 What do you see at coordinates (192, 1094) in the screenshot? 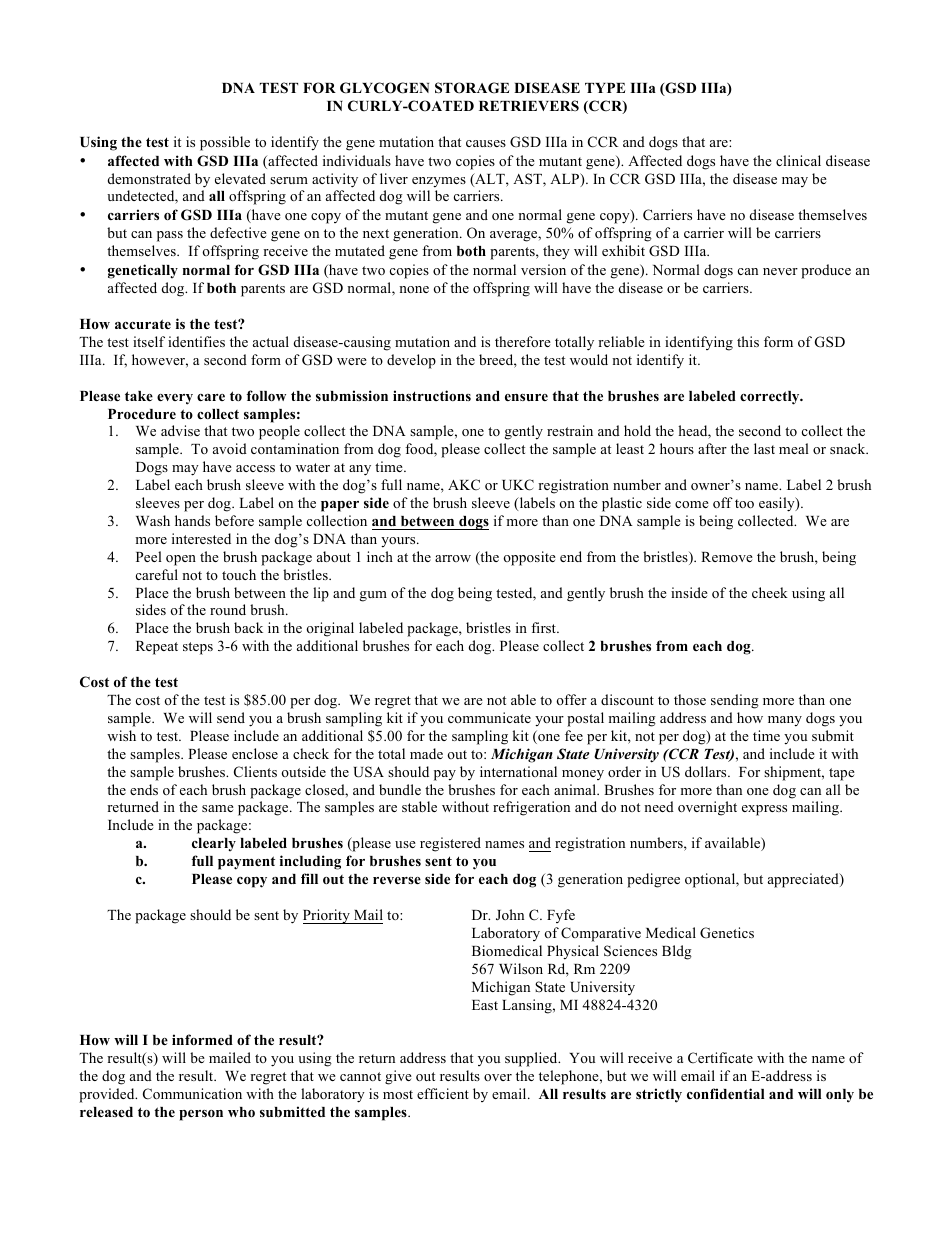
I see `Communication` at bounding box center [192, 1094].
